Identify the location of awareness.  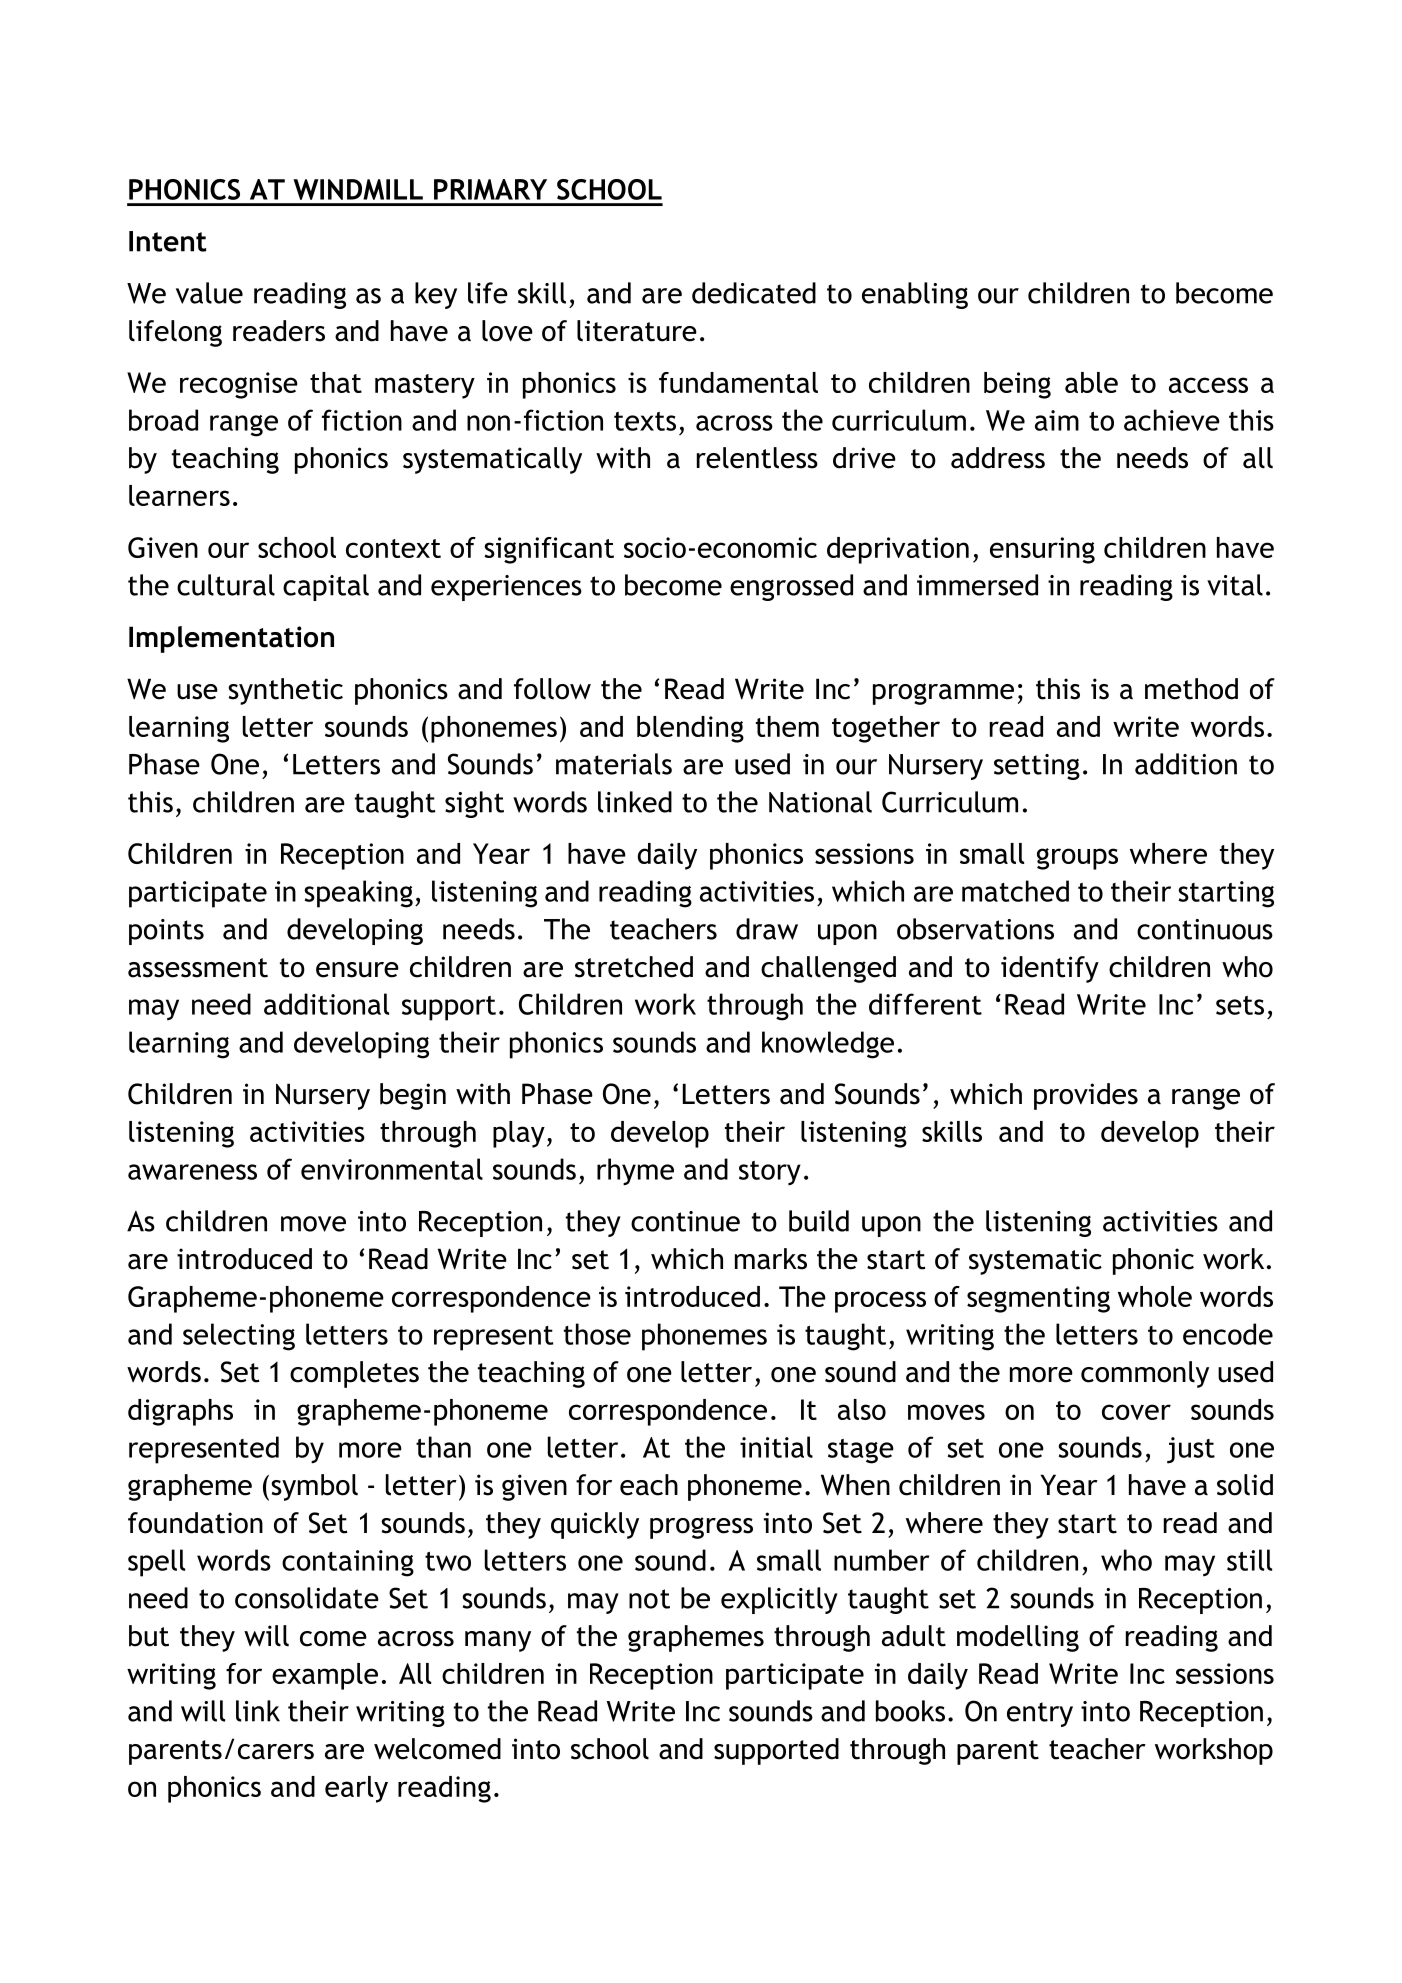
(192, 1172).
